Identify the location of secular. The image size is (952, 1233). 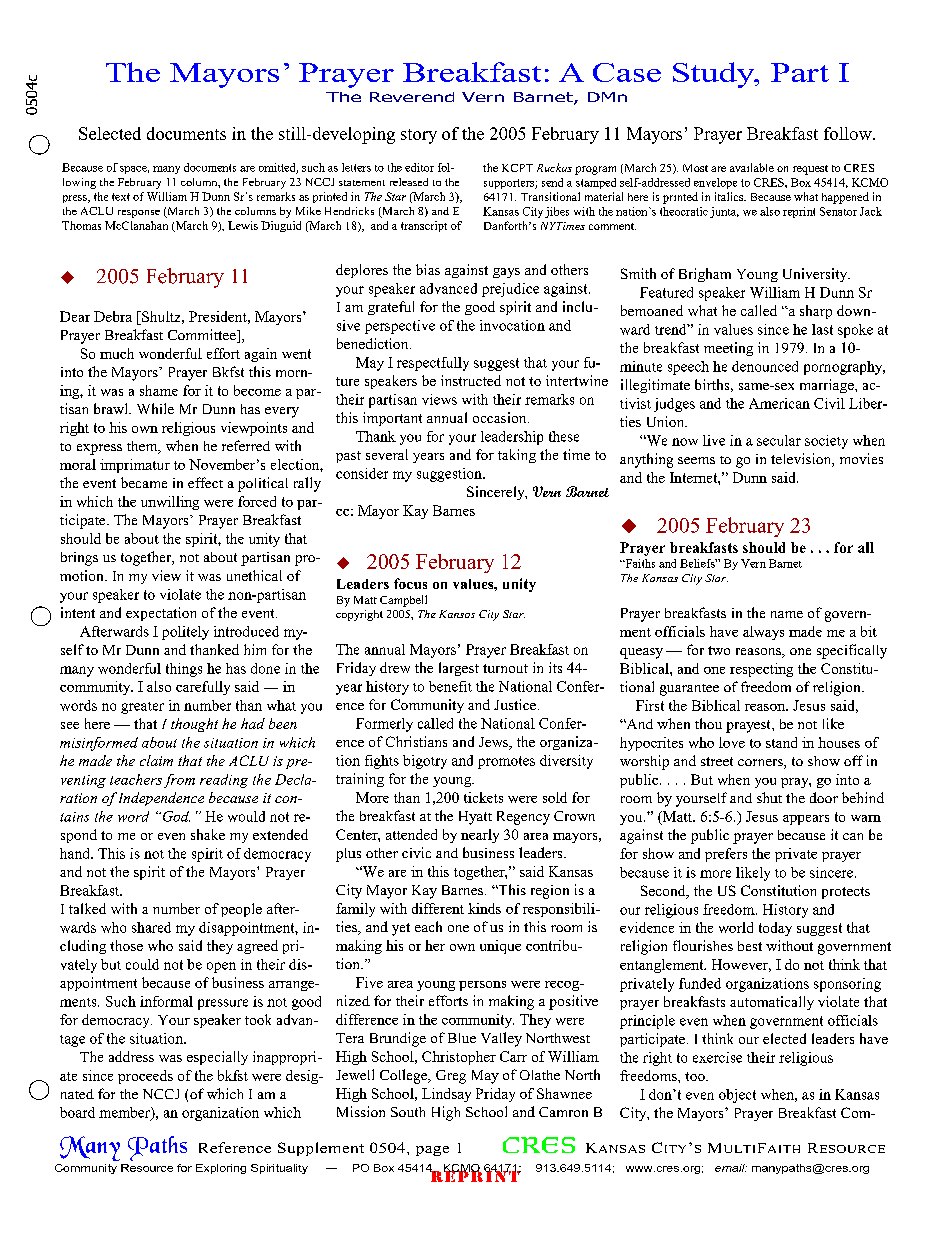
(779, 440).
